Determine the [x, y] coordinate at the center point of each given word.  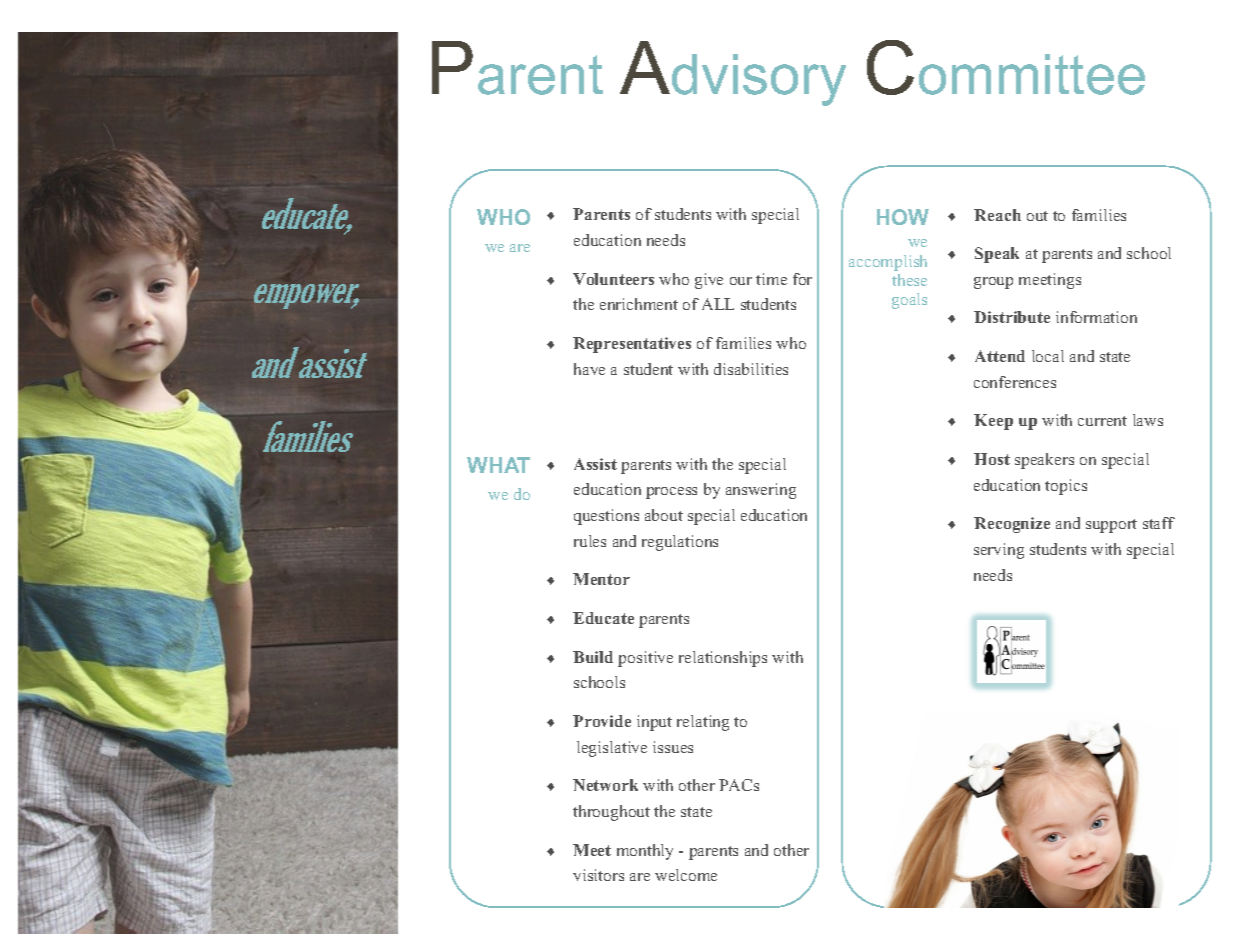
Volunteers [613, 279]
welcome [686, 875]
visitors [598, 875]
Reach [997, 215]
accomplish [888, 263]
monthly [645, 852]
